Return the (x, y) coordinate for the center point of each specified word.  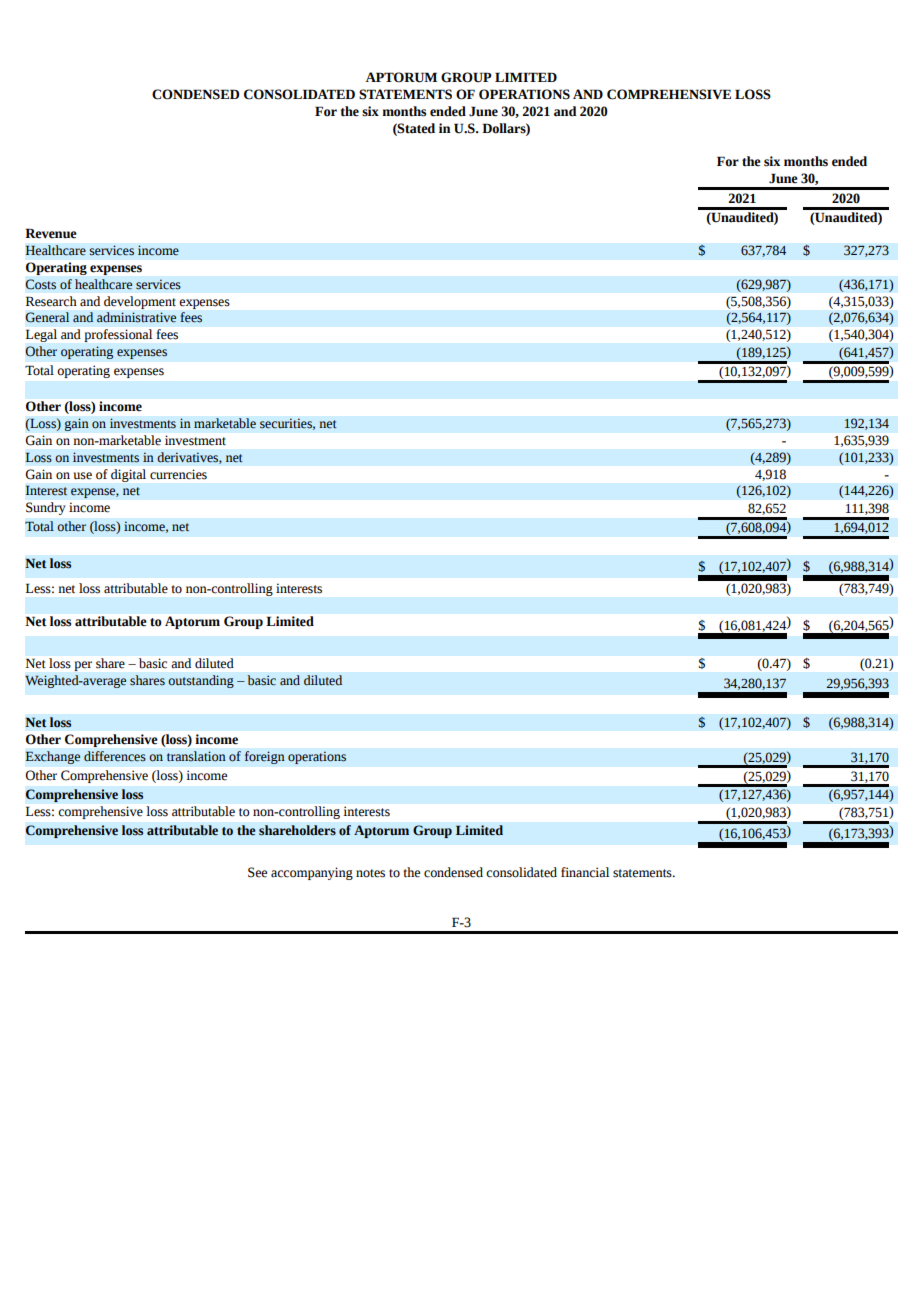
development (140, 302)
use (83, 476)
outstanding (201, 681)
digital (128, 475)
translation (196, 756)
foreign (264, 757)
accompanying (312, 873)
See (257, 872)
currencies (178, 474)
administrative (136, 317)
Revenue (51, 233)
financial (585, 872)
